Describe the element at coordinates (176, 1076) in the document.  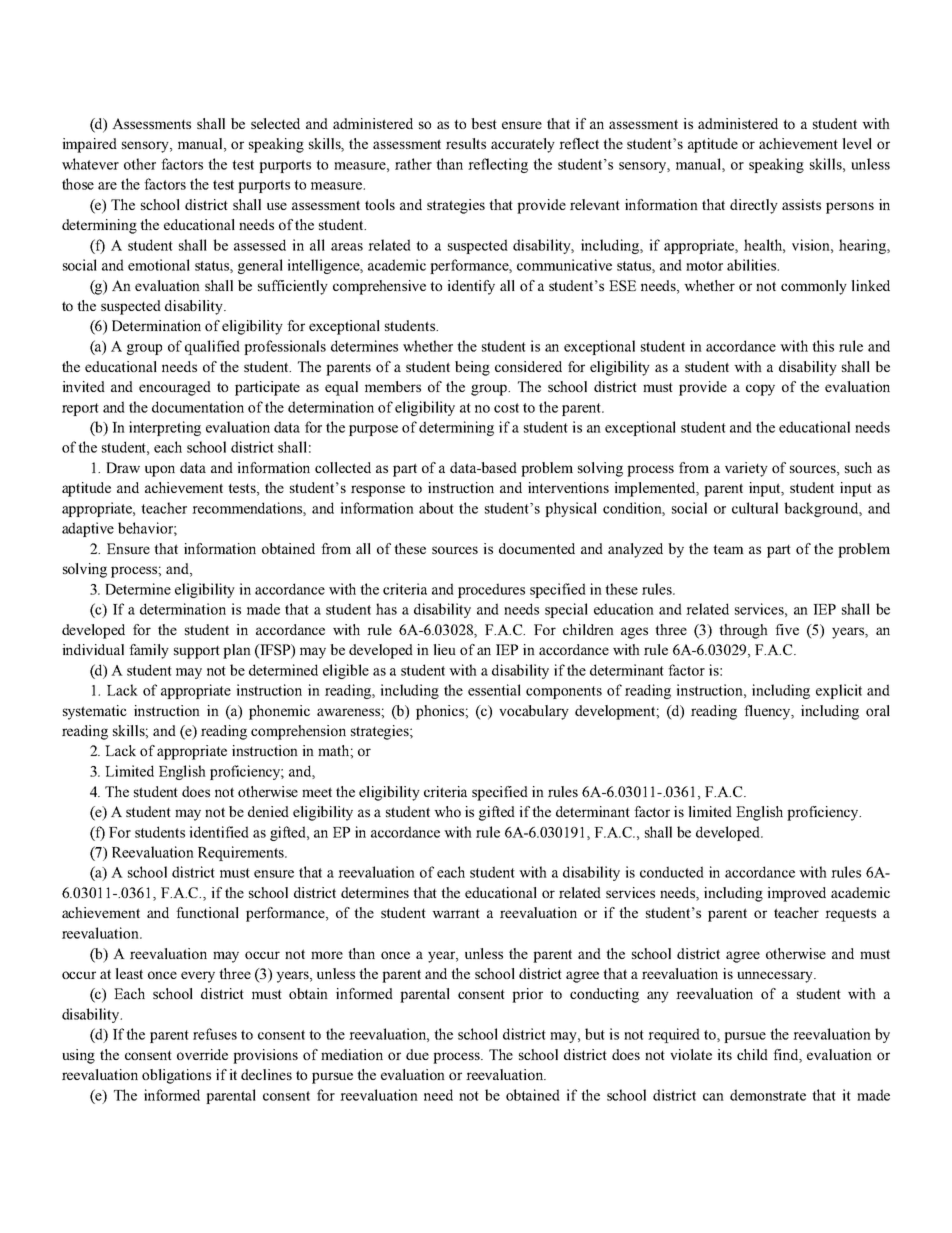
I see `obligations` at that location.
